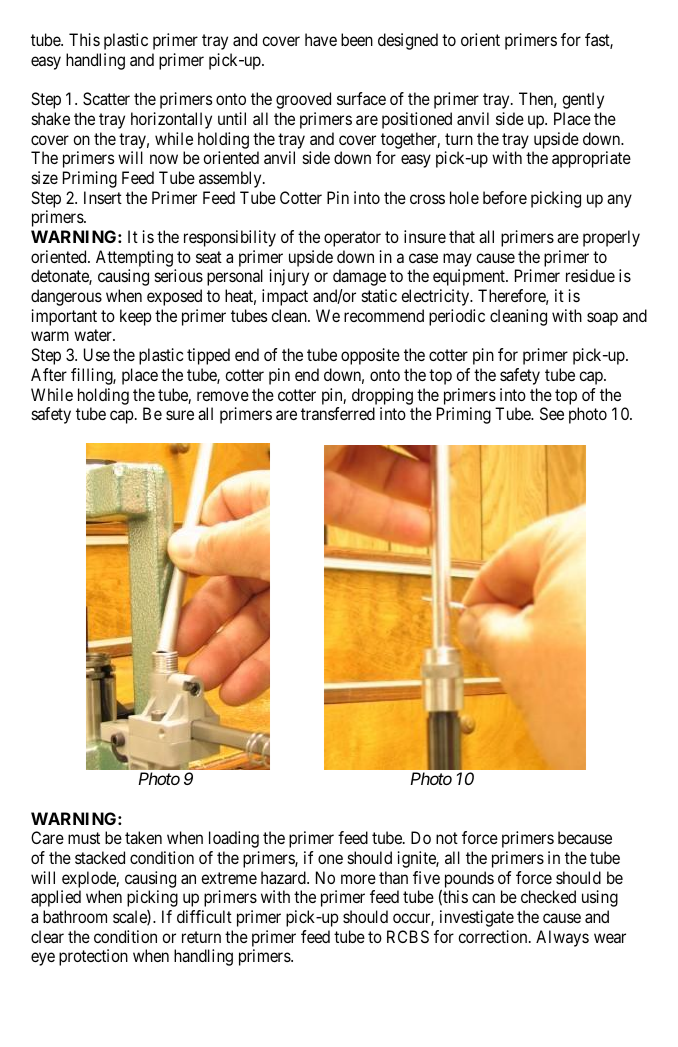 The height and width of the screenshot is (1047, 678). What do you see at coordinates (338, 413) in the screenshot?
I see `transferred` at bounding box center [338, 413].
